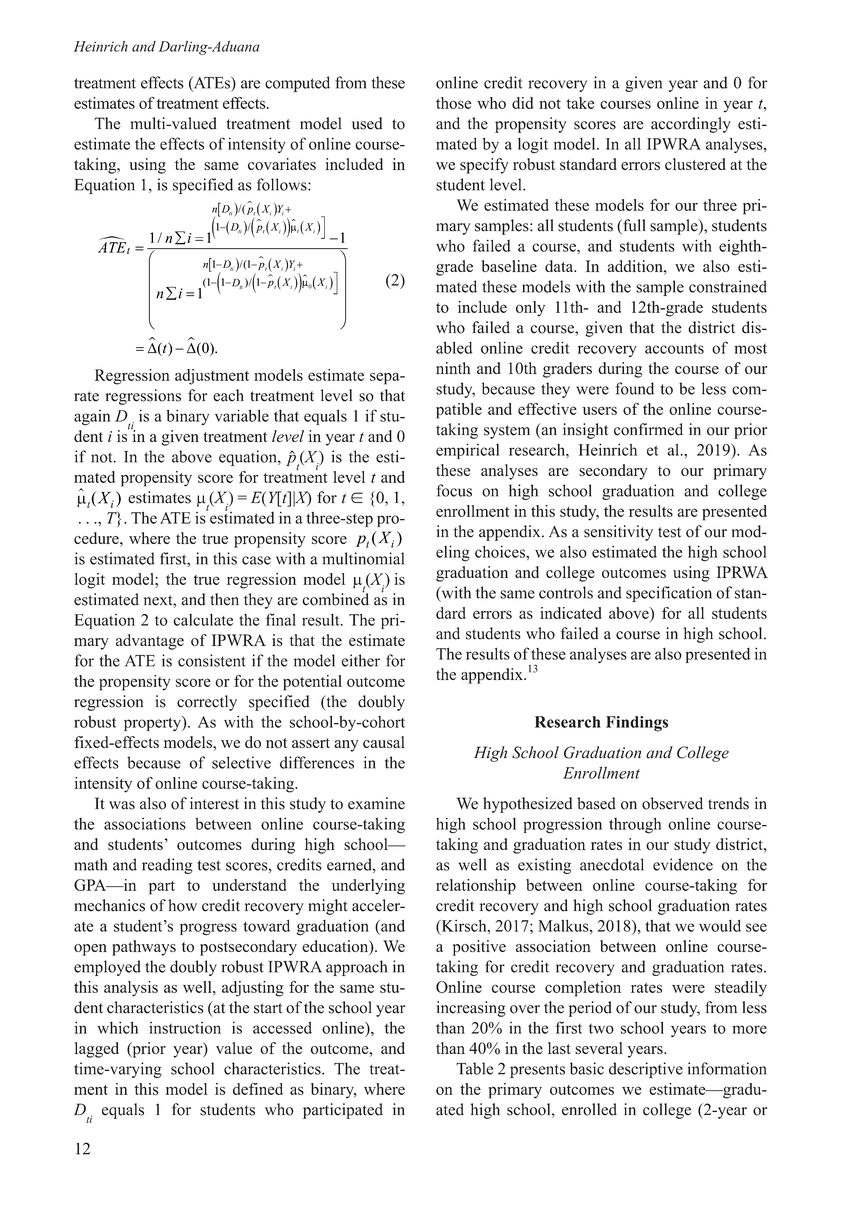 Image resolution: width=841 pixels, height=1224 pixels. Describe the element at coordinates (335, 598) in the screenshot. I see `combined` at that location.
